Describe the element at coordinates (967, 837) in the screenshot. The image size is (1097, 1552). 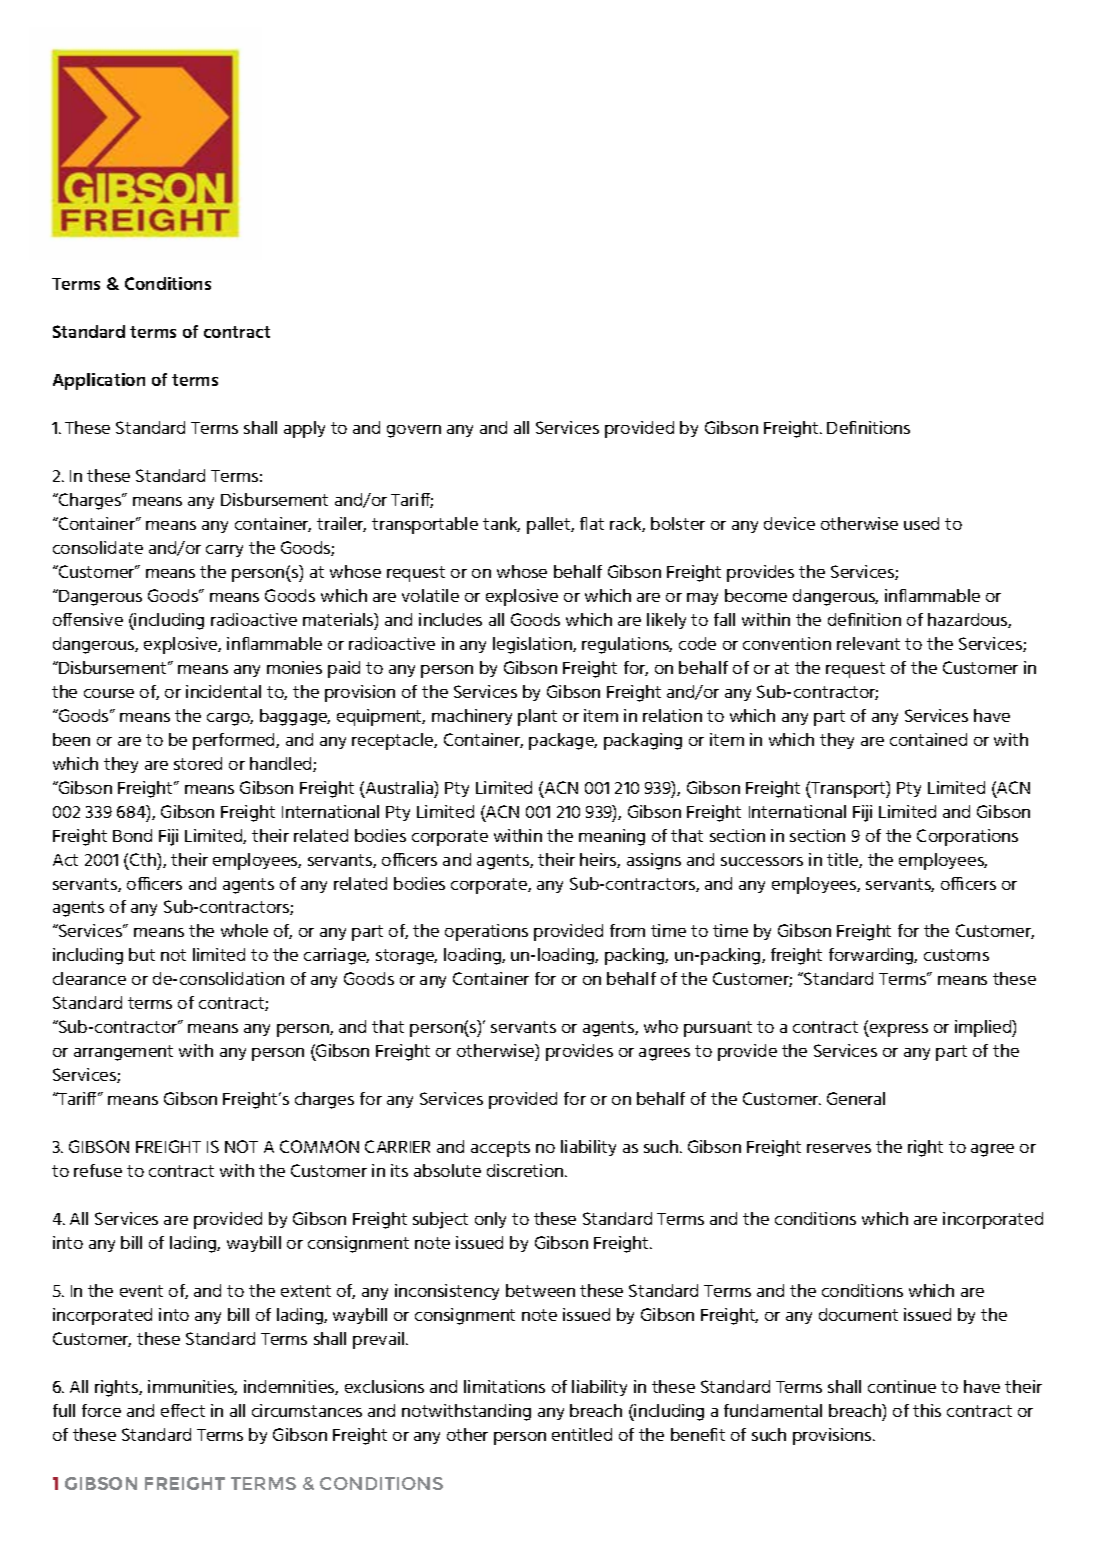
I see `Corporations` at that location.
